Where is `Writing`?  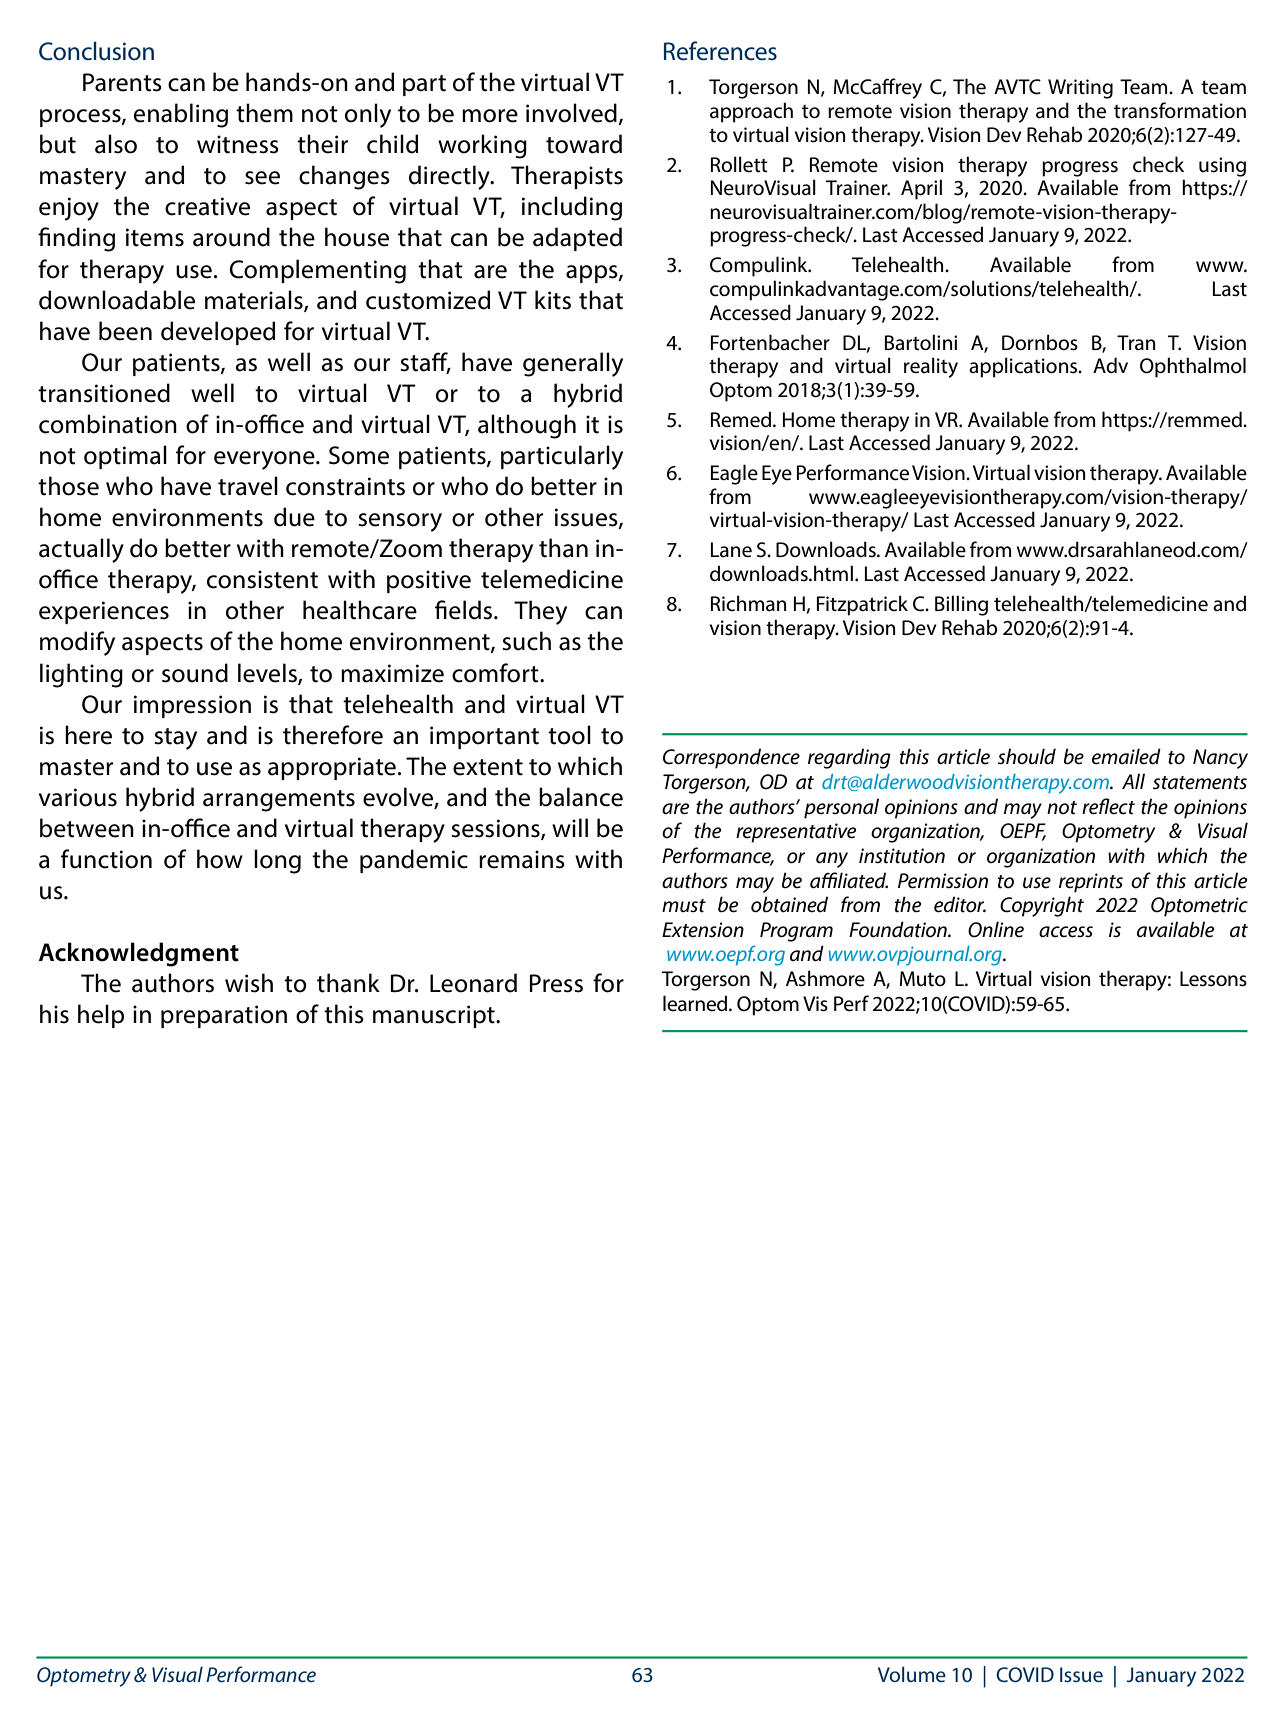
Writing is located at coordinates (1080, 89).
